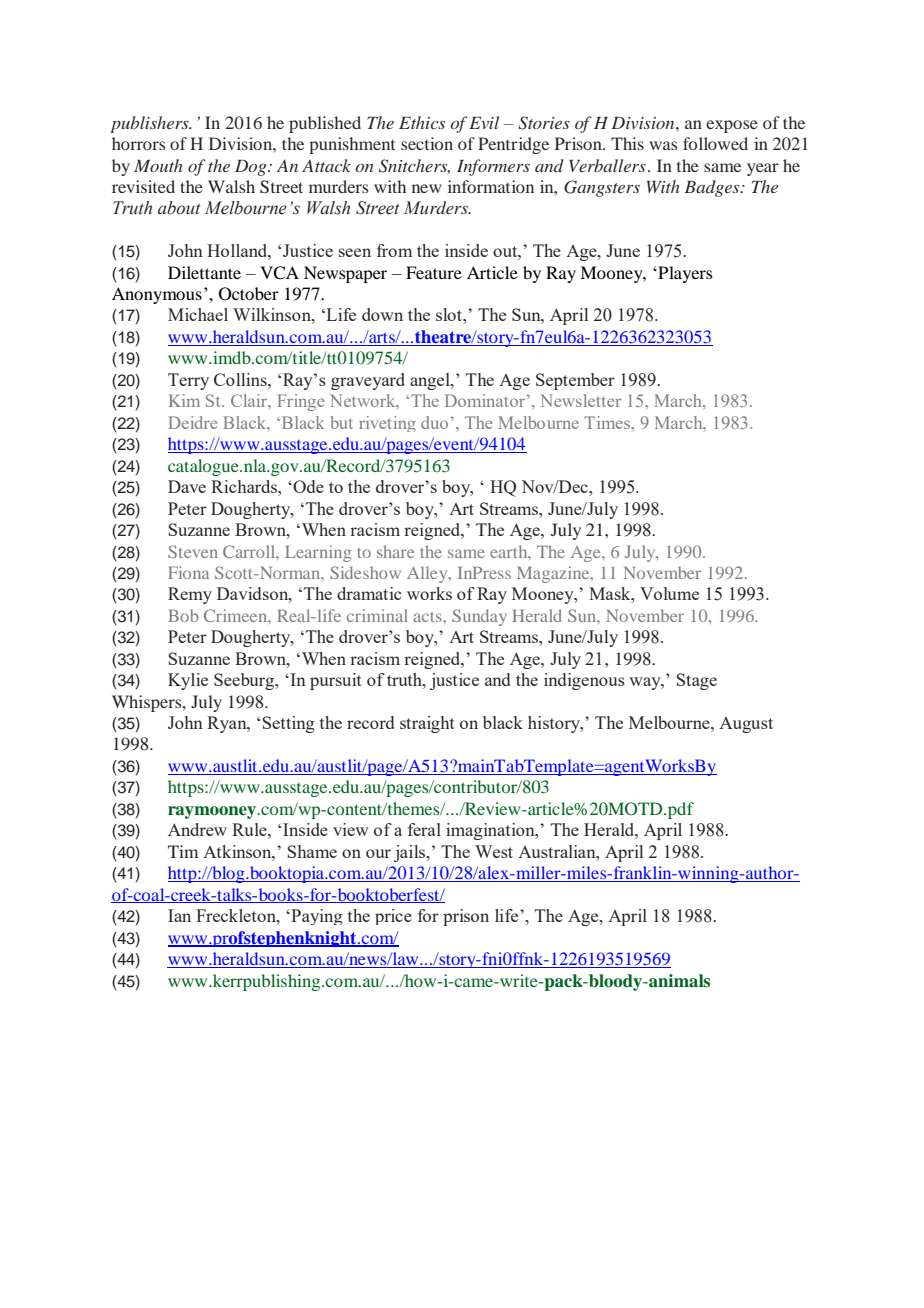 This screenshot has height=1308, width=924. What do you see at coordinates (395, 551) in the screenshot?
I see `share` at bounding box center [395, 551].
